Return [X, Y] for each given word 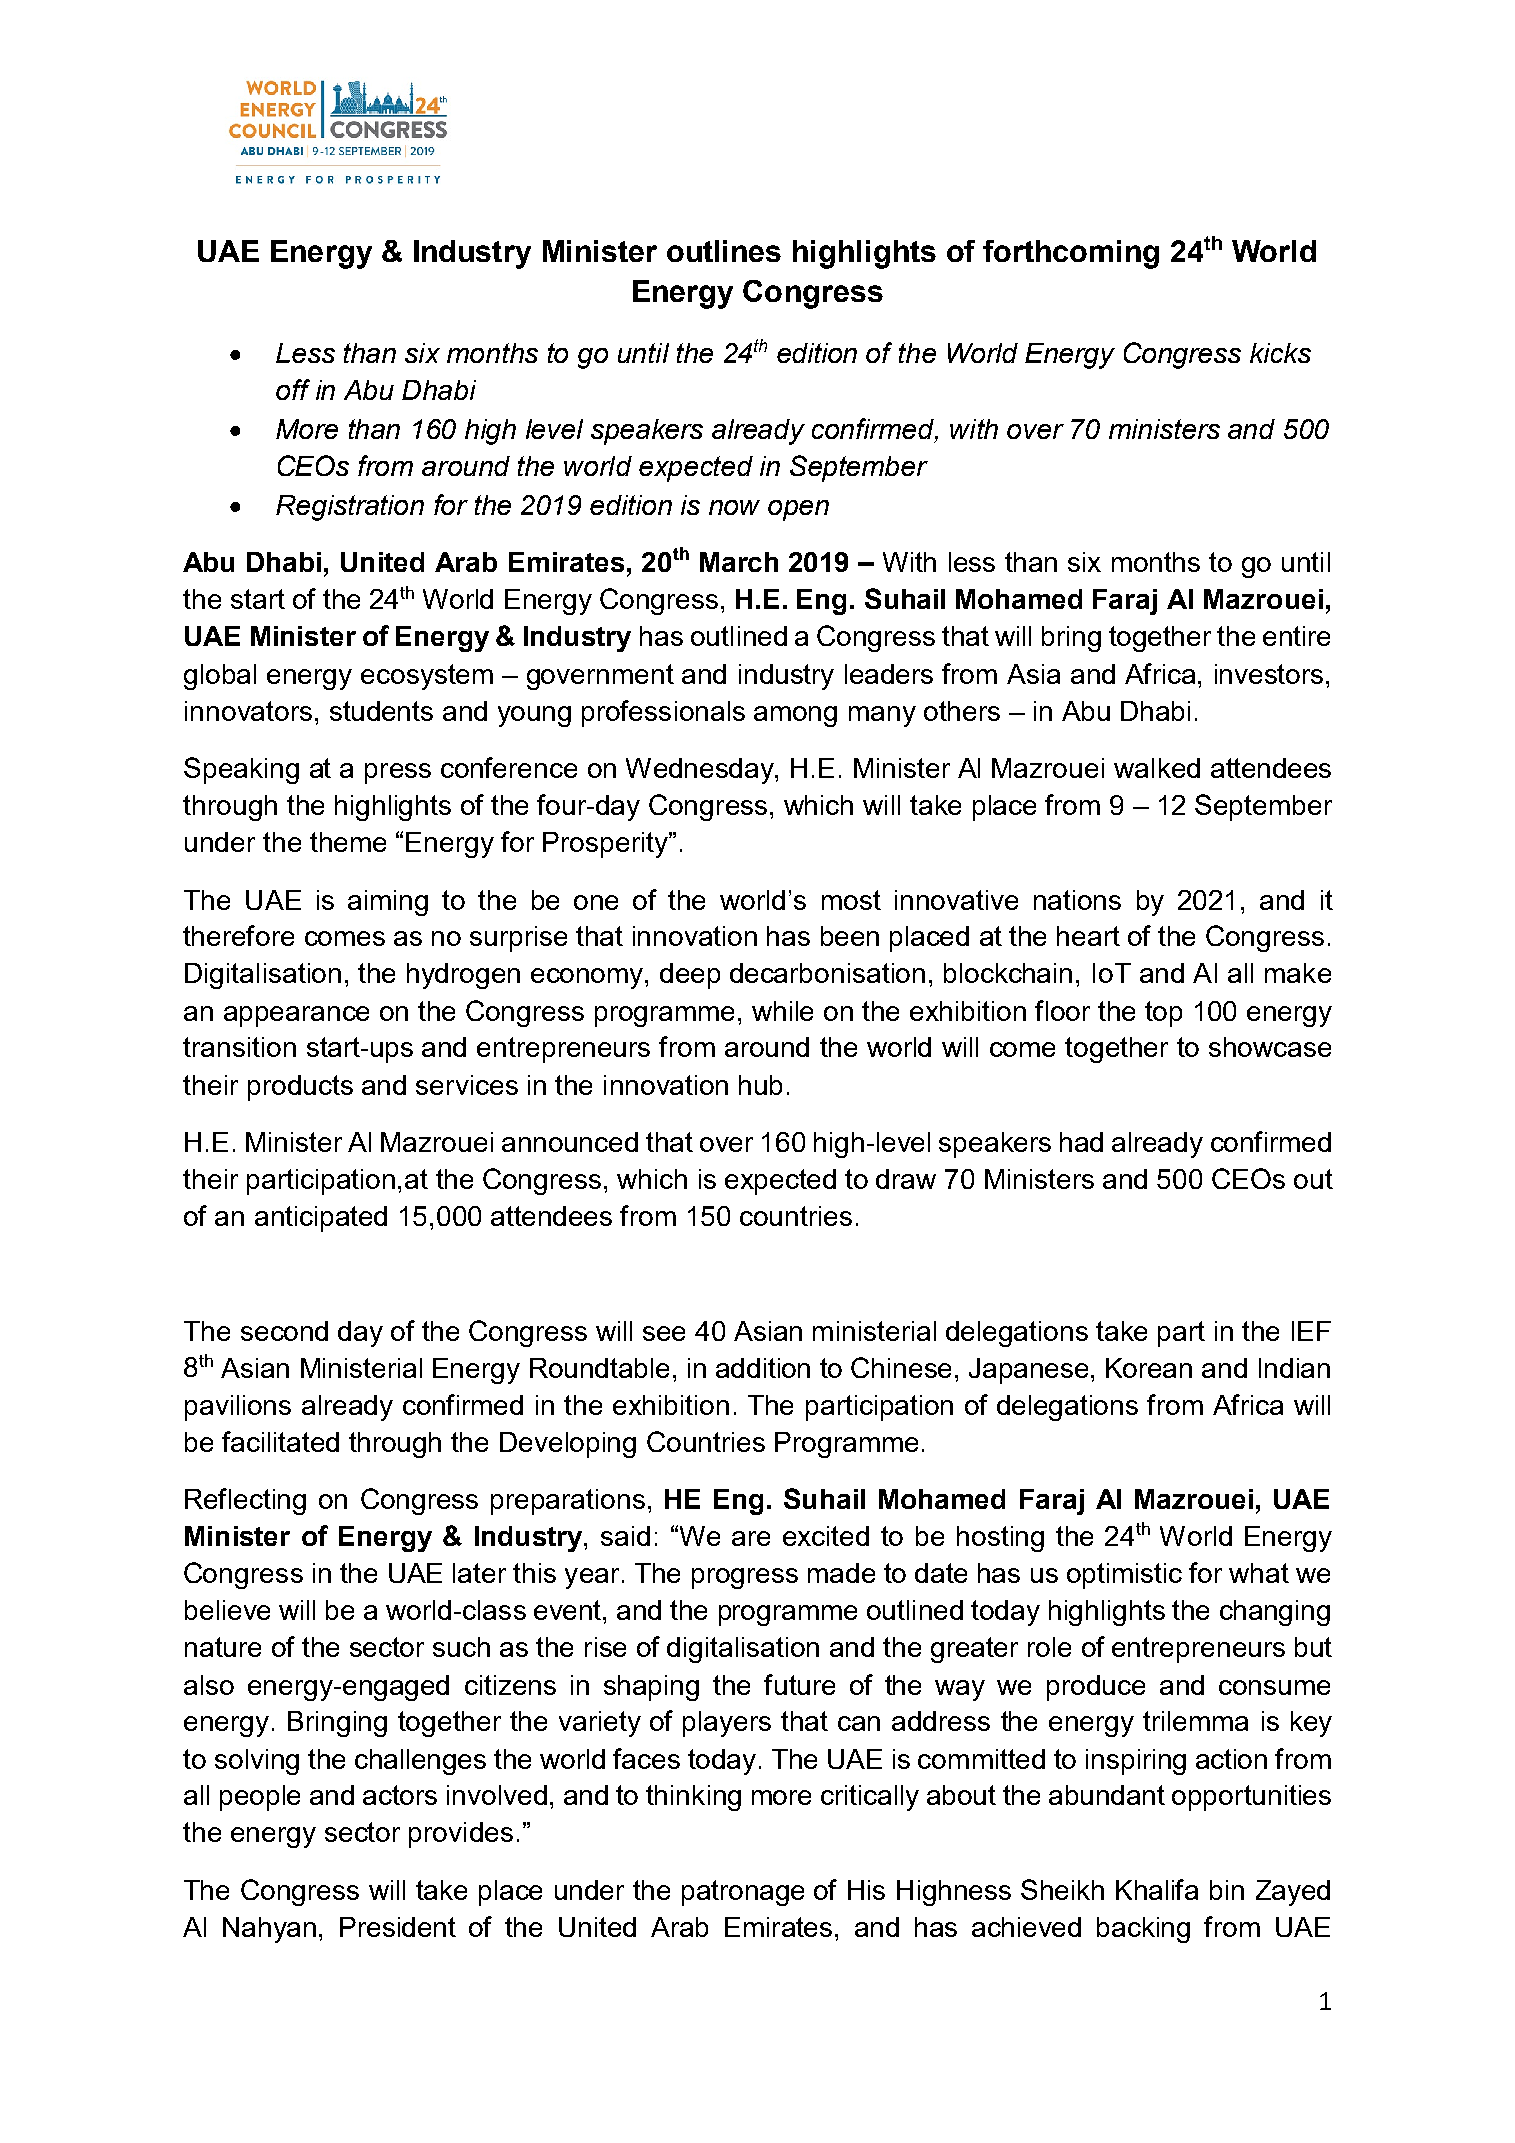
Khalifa [1157, 1889]
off [293, 389]
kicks [1280, 353]
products [300, 1088]
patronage [743, 1893]
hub [760, 1085]
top [1163, 1014]
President [398, 1927]
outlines [724, 251]
